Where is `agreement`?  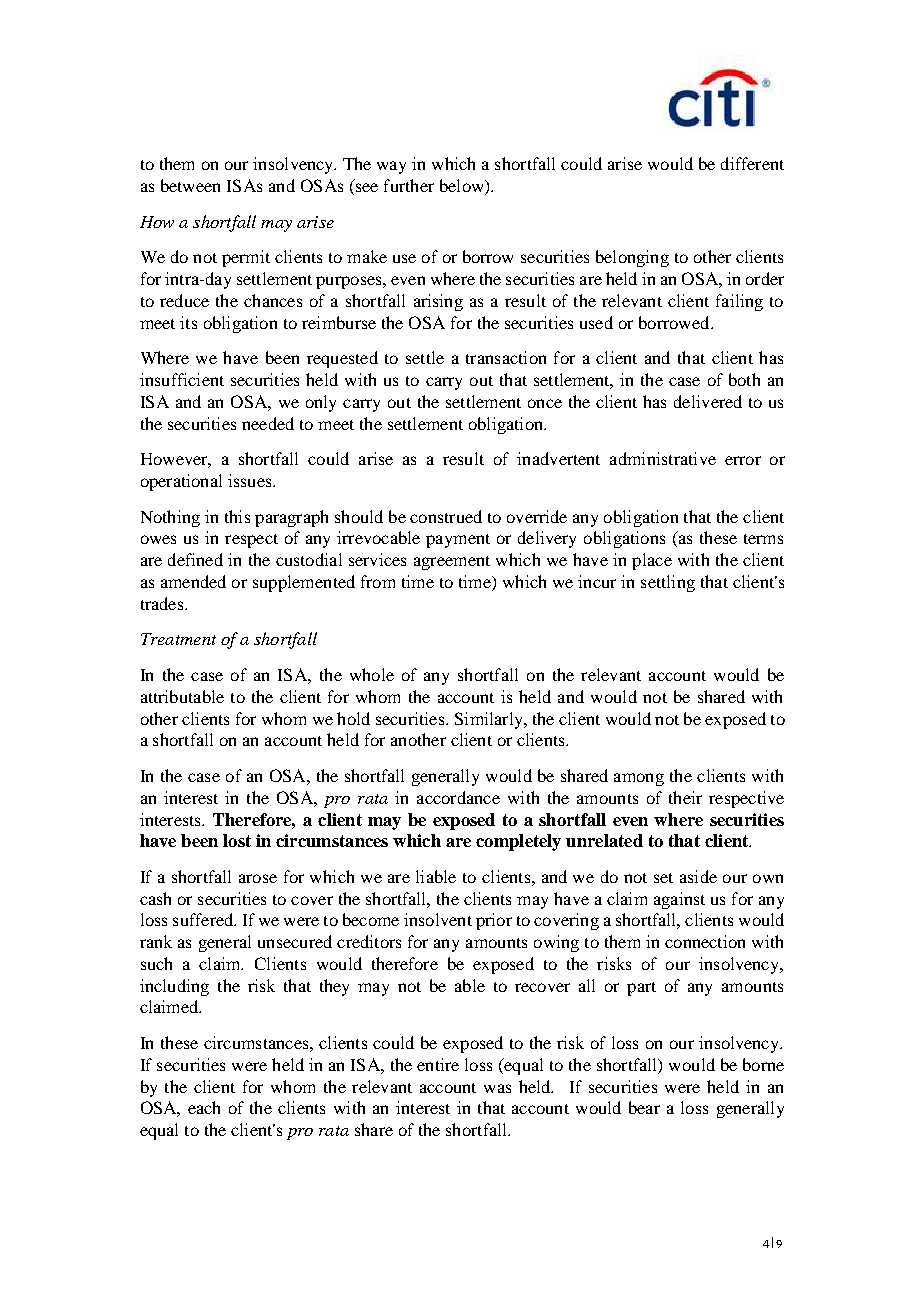 agreement is located at coordinates (452, 563).
